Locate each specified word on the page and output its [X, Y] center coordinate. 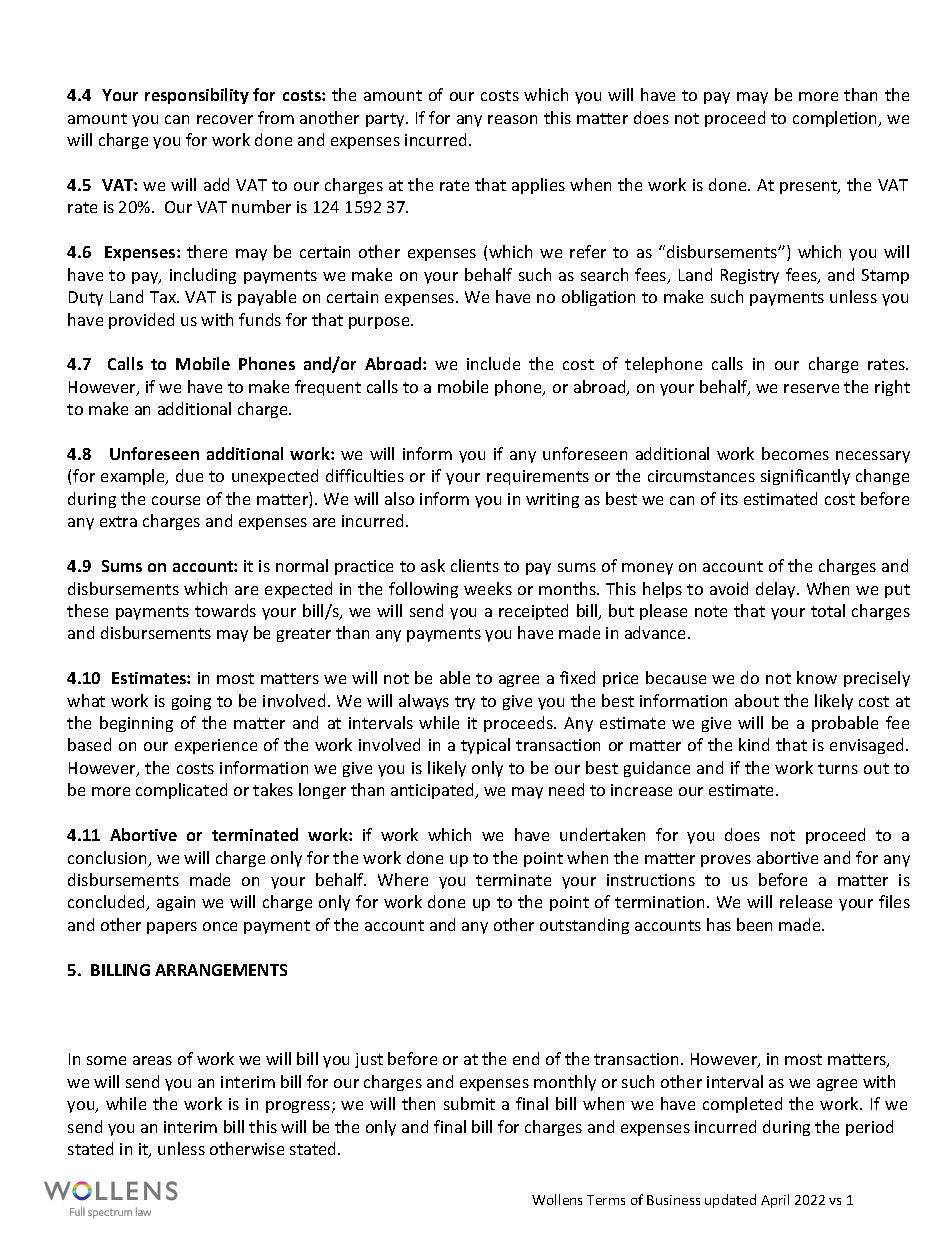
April [775, 1201]
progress [299, 1107]
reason [512, 119]
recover [225, 119]
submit [469, 1103]
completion [836, 119]
